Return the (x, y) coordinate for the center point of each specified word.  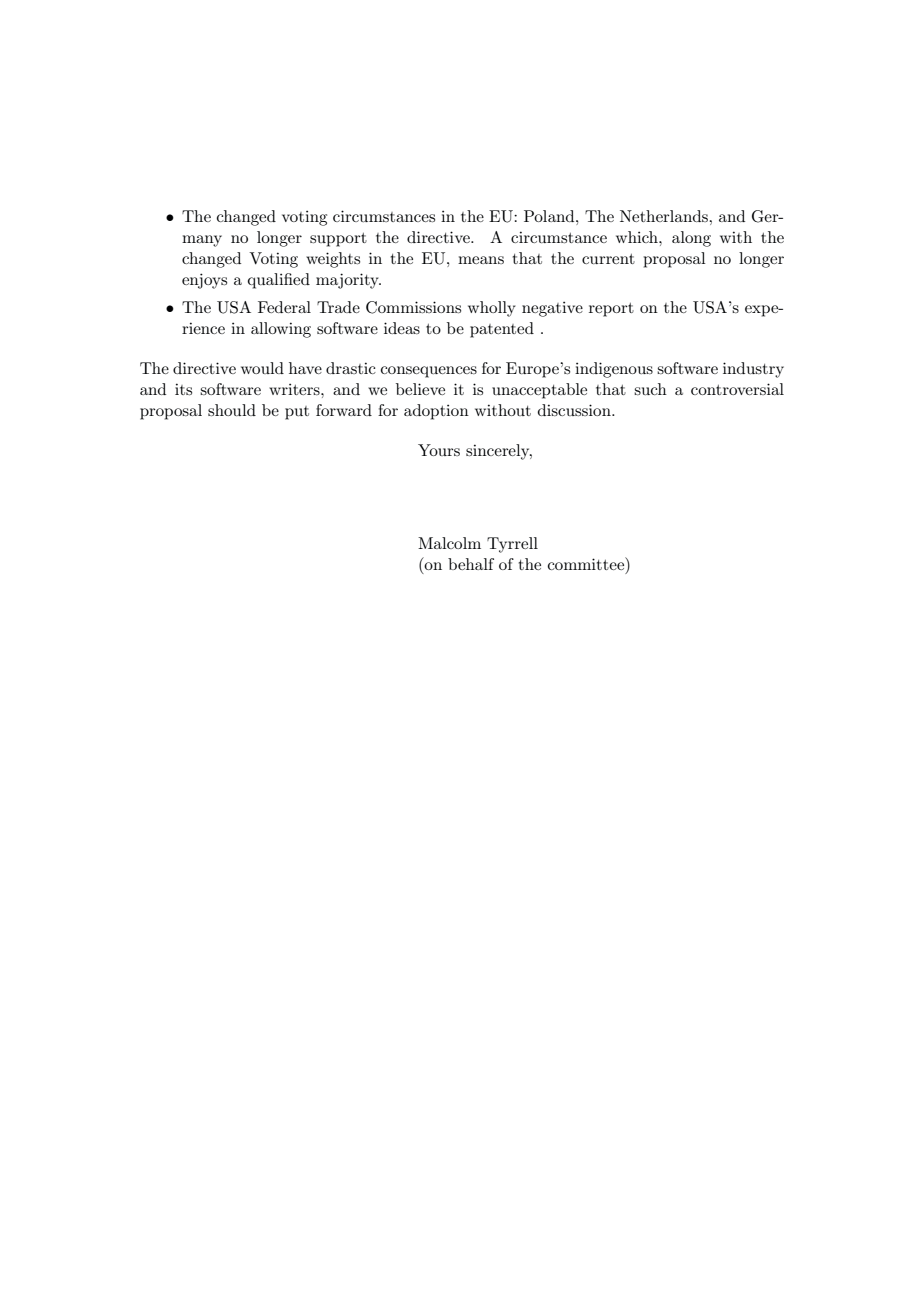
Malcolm (449, 543)
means (481, 260)
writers (295, 389)
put (297, 413)
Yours (439, 450)
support (338, 240)
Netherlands (665, 216)
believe (420, 389)
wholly (492, 309)
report (611, 310)
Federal (284, 307)
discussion (575, 410)
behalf (471, 564)
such (650, 389)
